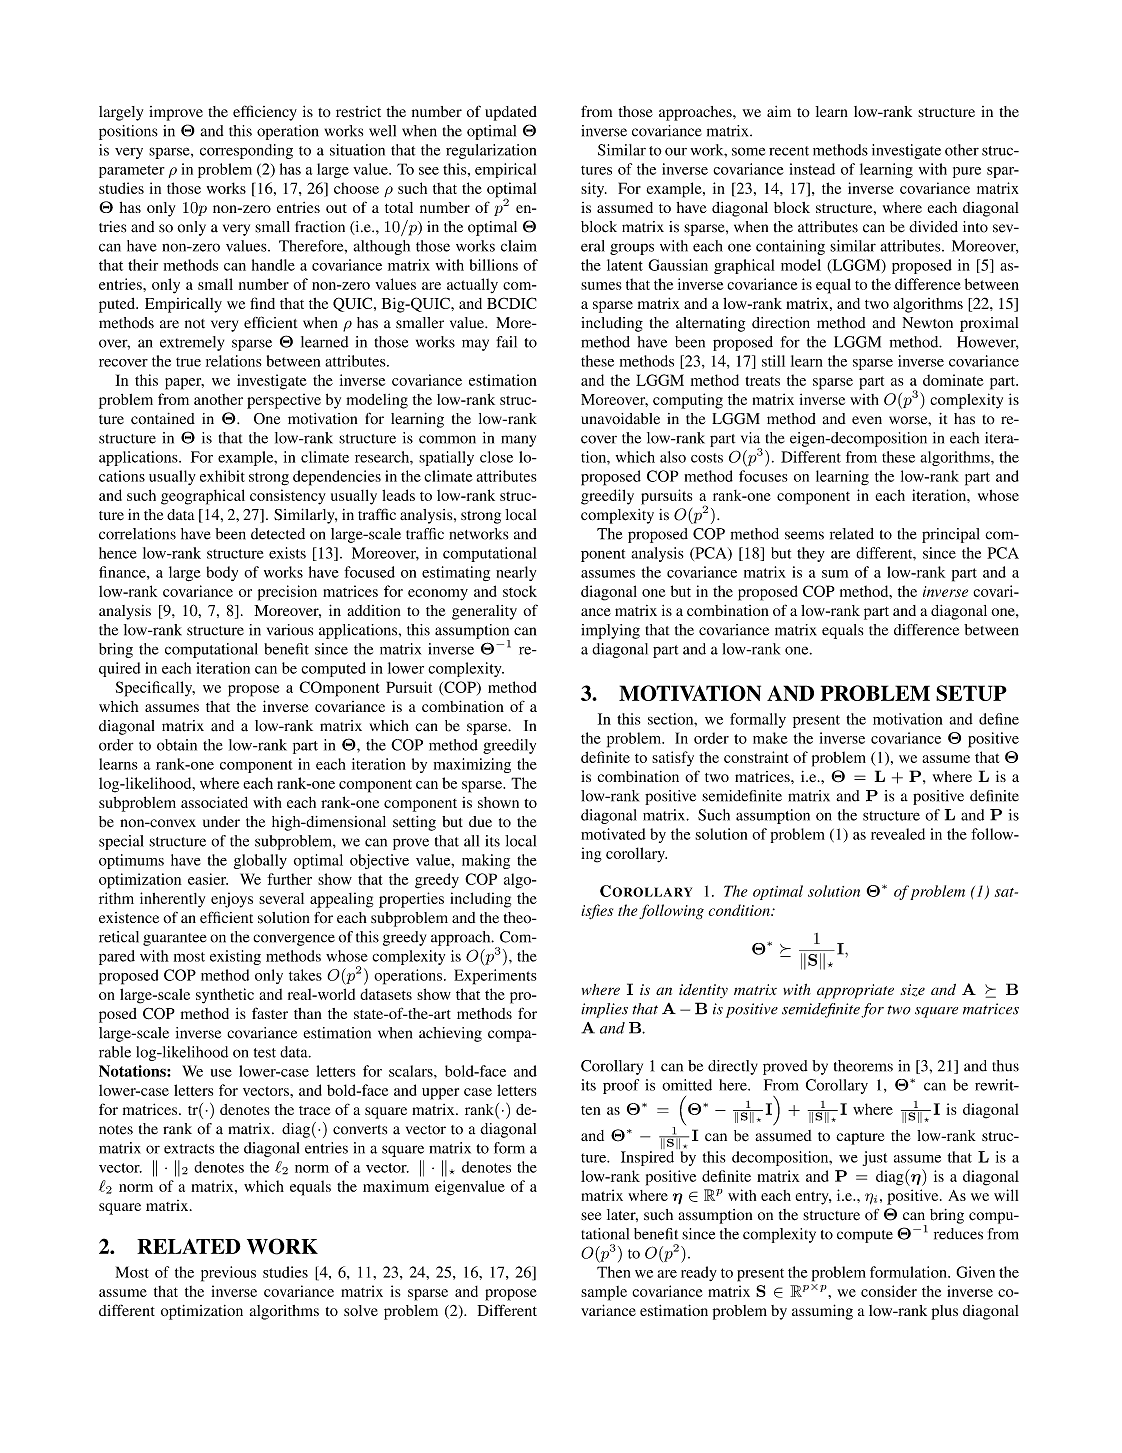 The image size is (1122, 1453). I want to click on maximizing, so click(472, 765).
